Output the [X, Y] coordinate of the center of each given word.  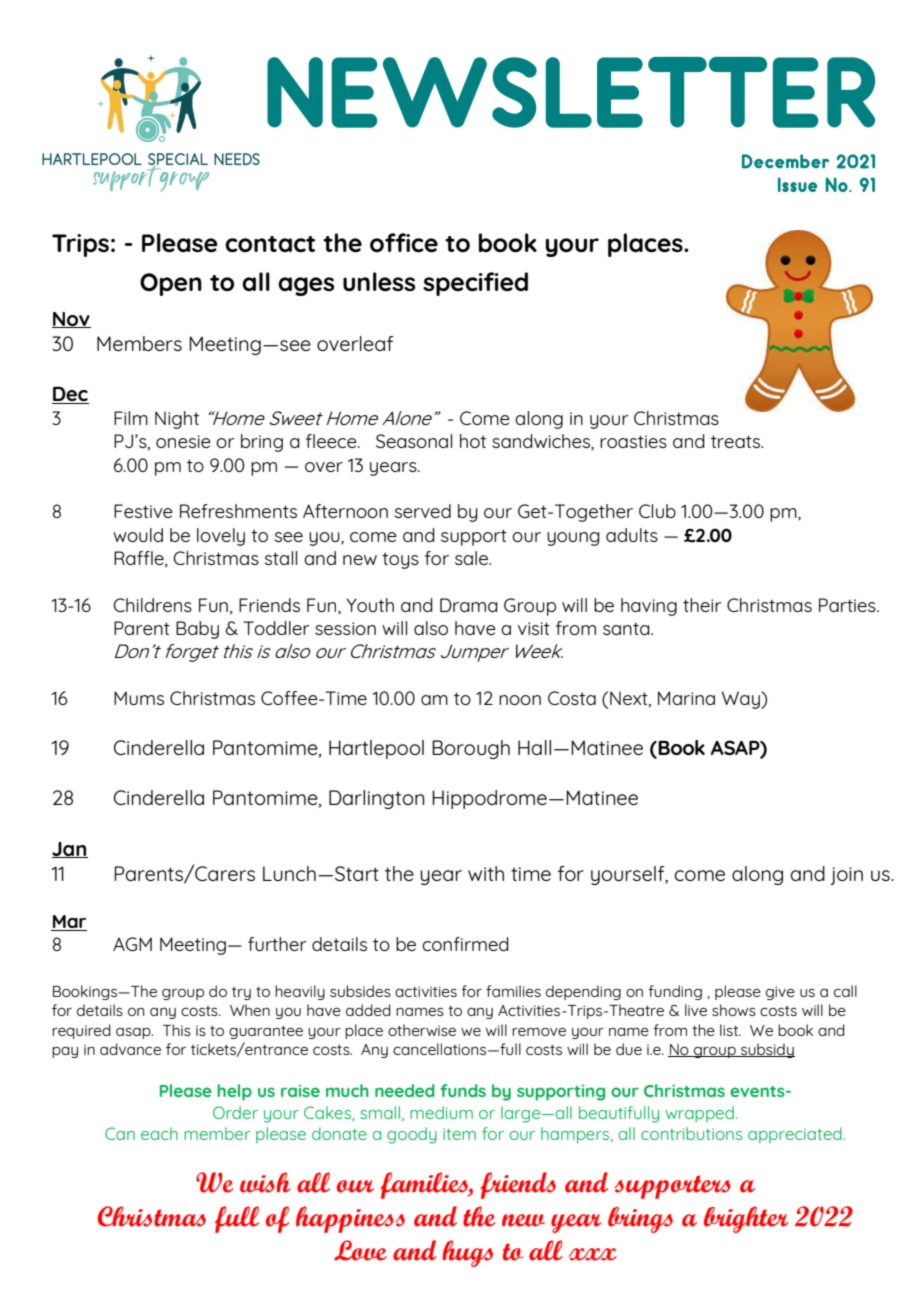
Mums [139, 698]
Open [171, 284]
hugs [468, 1253]
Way [742, 700]
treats [737, 441]
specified [475, 284]
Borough [471, 749]
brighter [746, 1219]
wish [265, 1182]
